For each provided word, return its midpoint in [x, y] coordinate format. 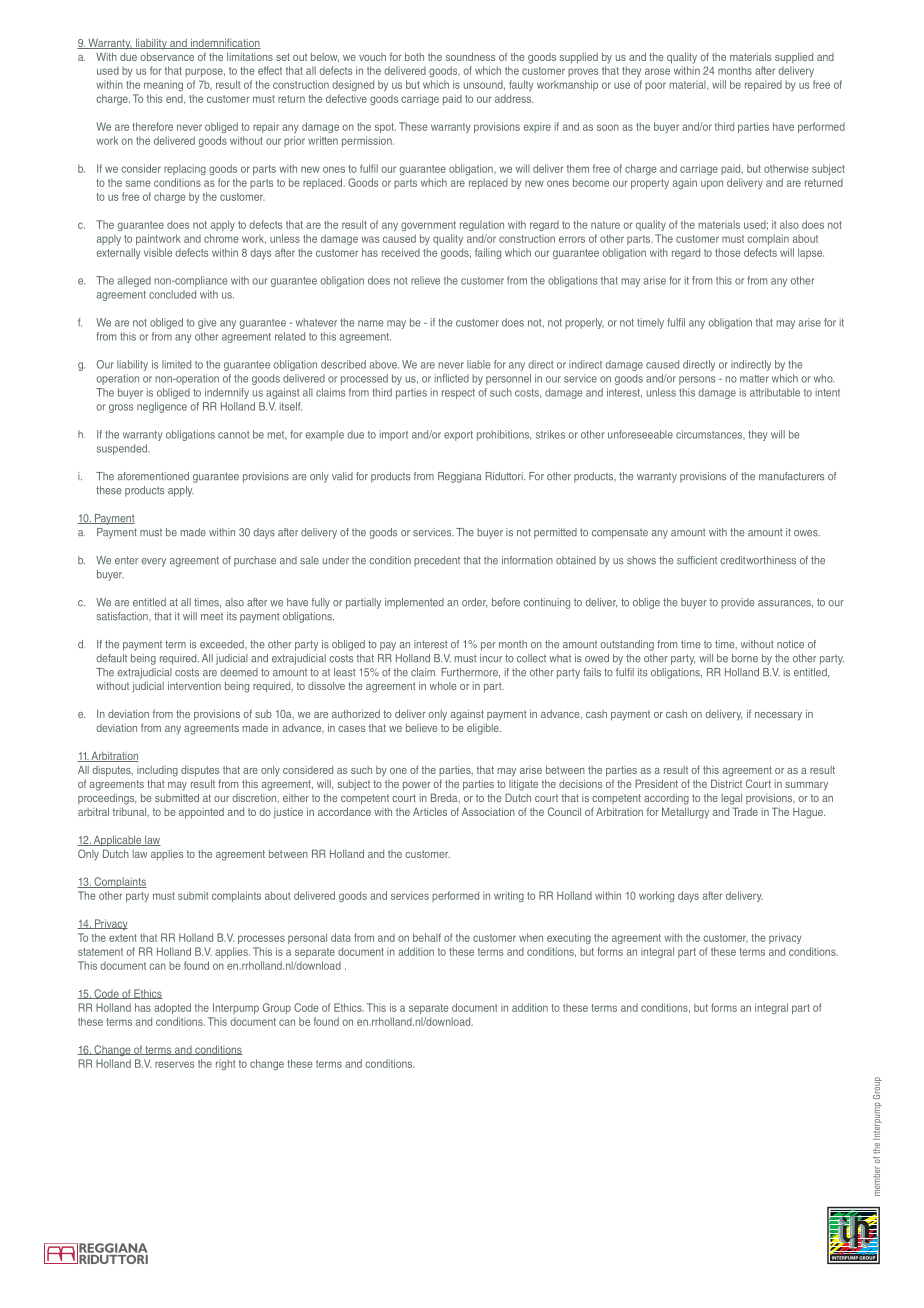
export [458, 436]
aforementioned [153, 476]
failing [488, 253]
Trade [745, 811]
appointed [201, 813]
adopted [172, 1008]
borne [745, 658]
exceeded [223, 645]
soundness [470, 56]
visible [158, 252]
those [728, 252]
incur [491, 658]
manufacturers [791, 476]
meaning [163, 85]
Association [488, 811]
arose [657, 71]
